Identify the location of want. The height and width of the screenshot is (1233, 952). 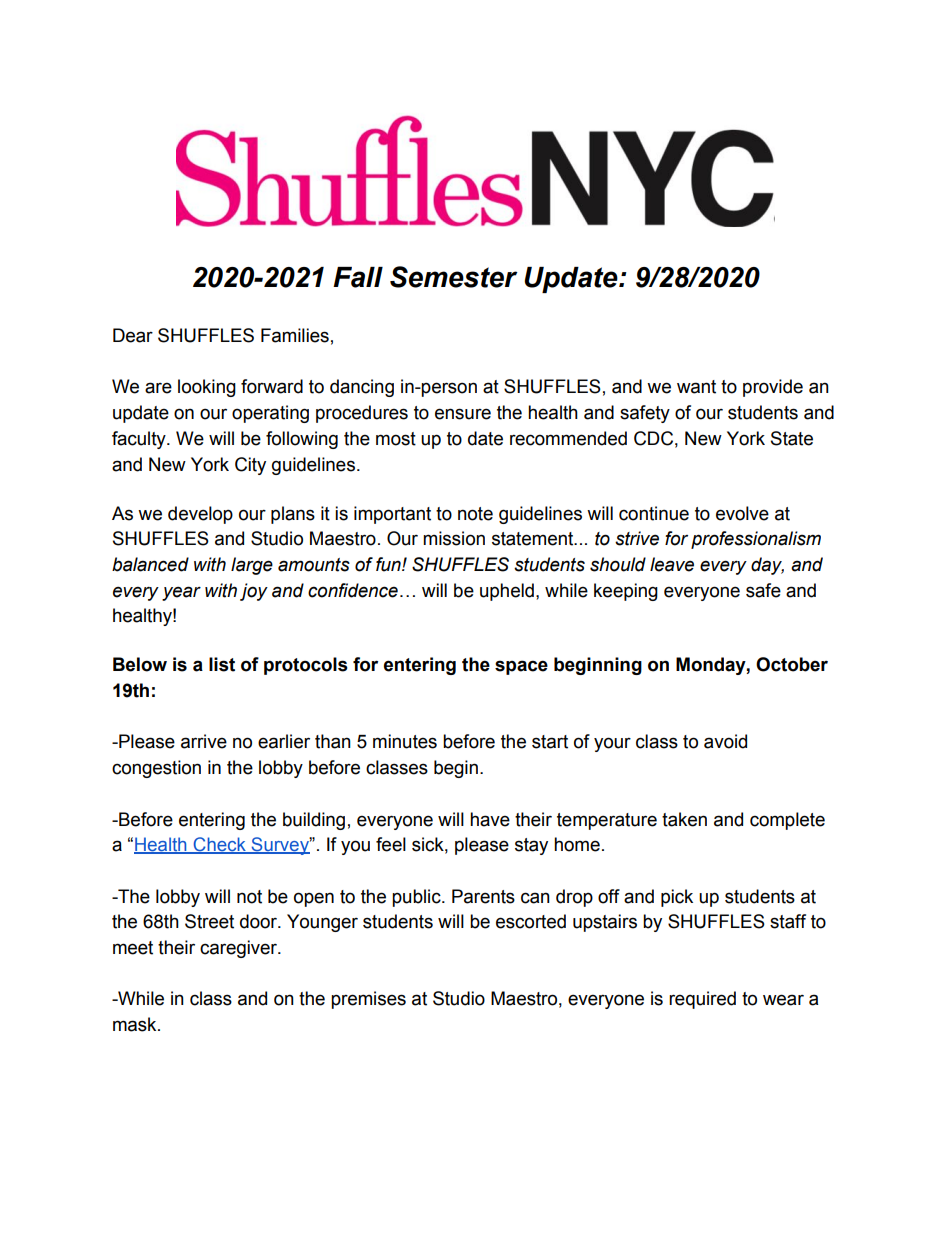
(696, 387).
